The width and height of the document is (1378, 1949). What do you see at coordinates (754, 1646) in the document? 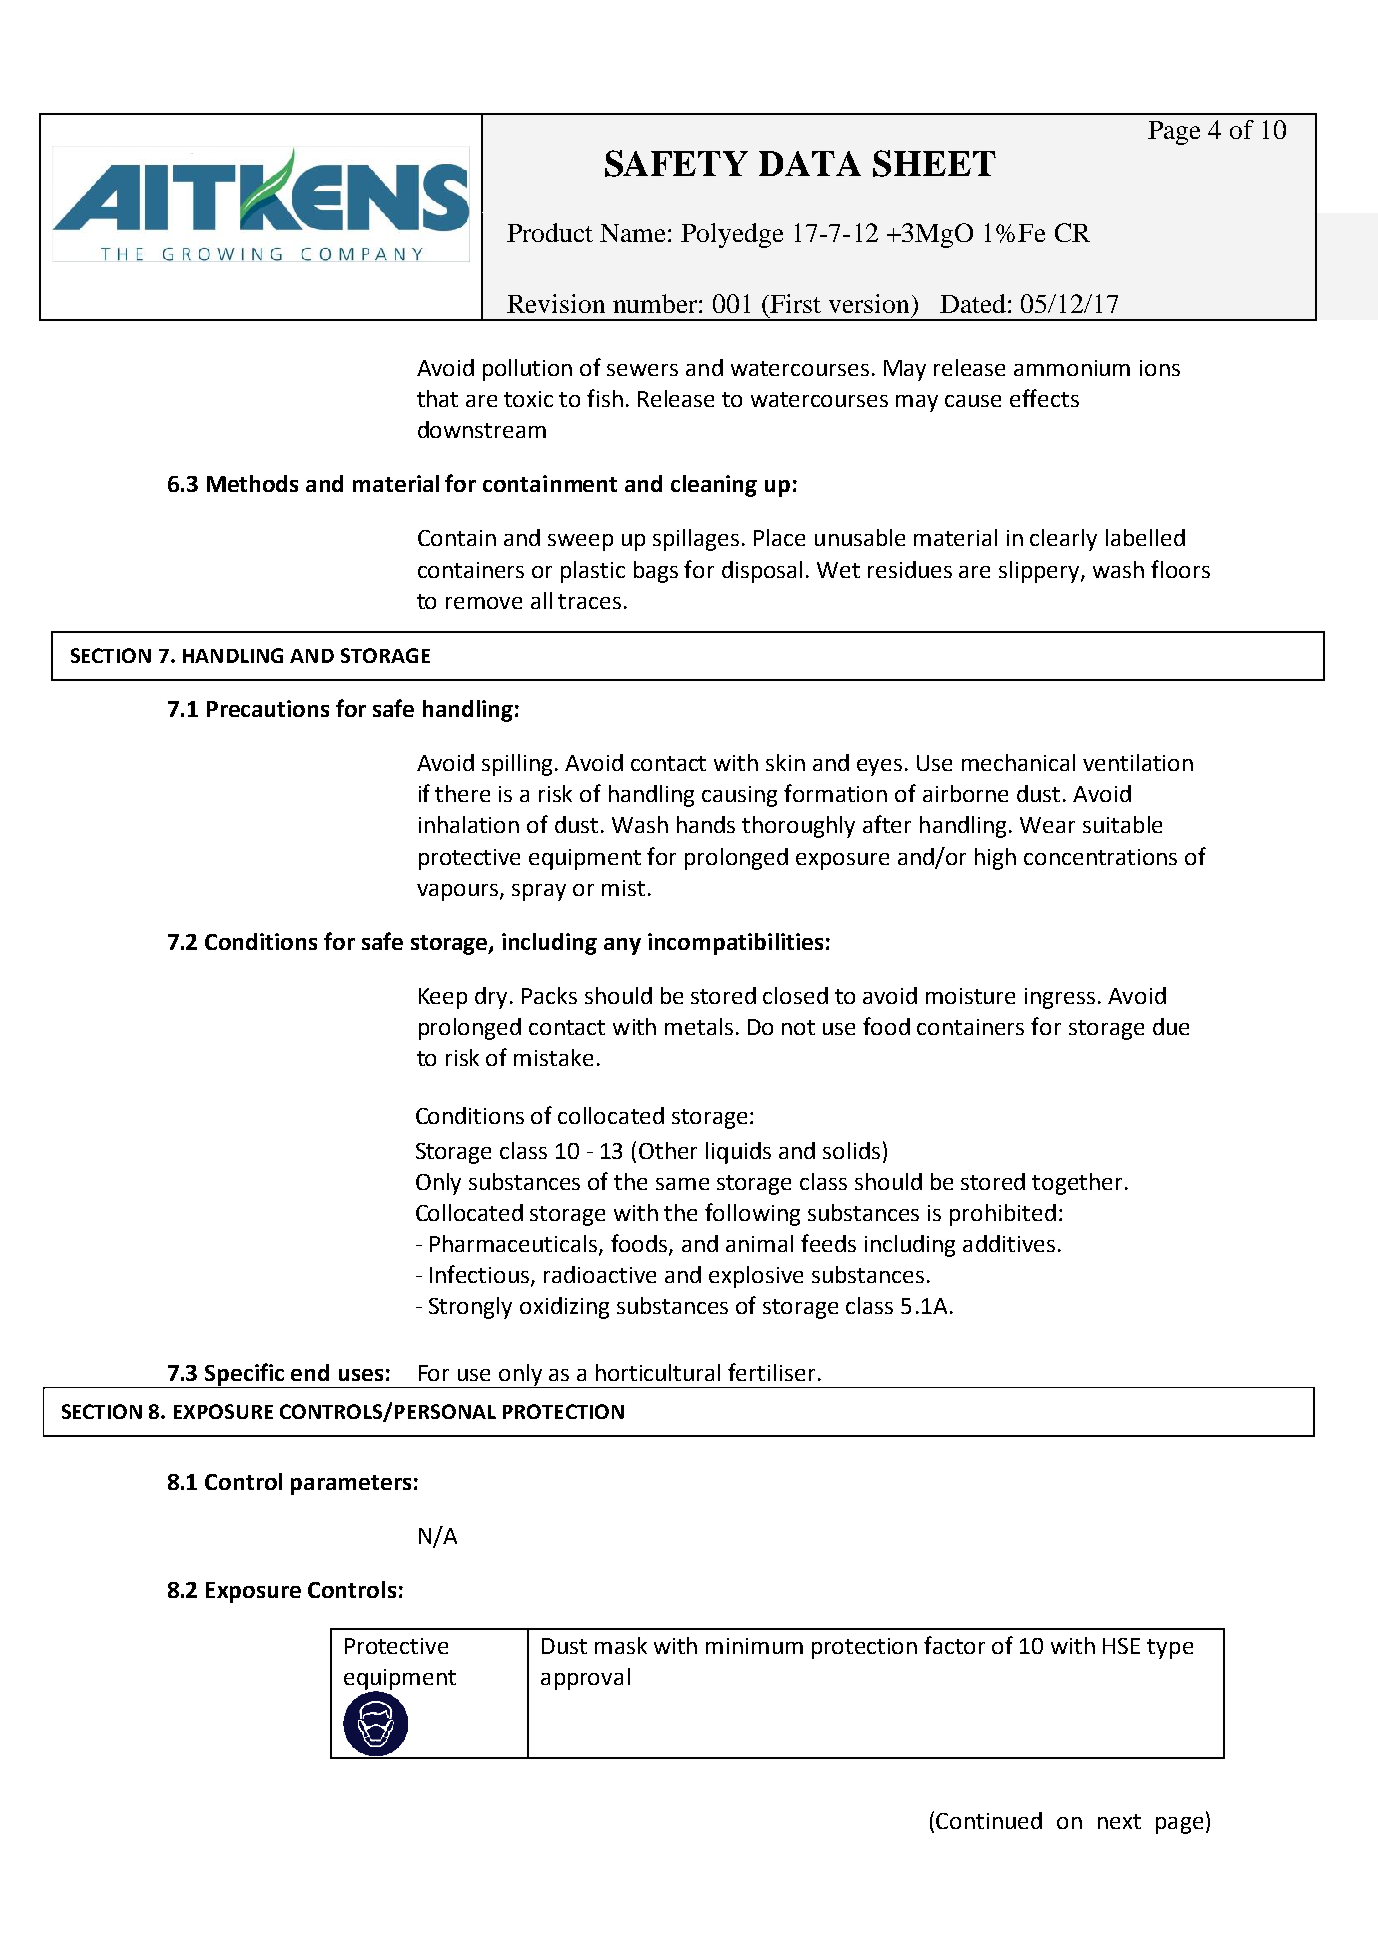
I see `minimum` at bounding box center [754, 1646].
